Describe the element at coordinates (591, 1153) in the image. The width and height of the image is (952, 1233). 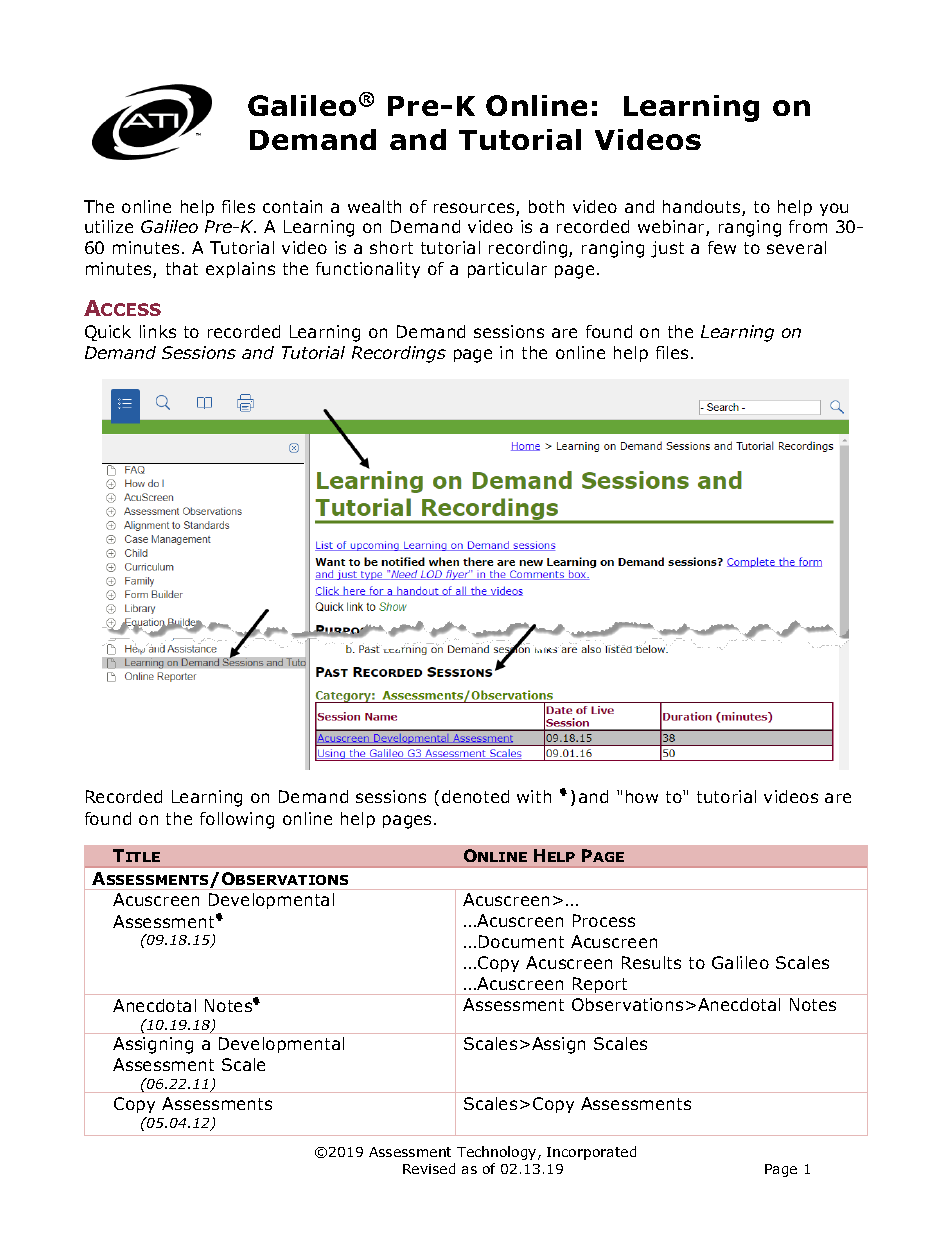
I see `Incorporated` at that location.
